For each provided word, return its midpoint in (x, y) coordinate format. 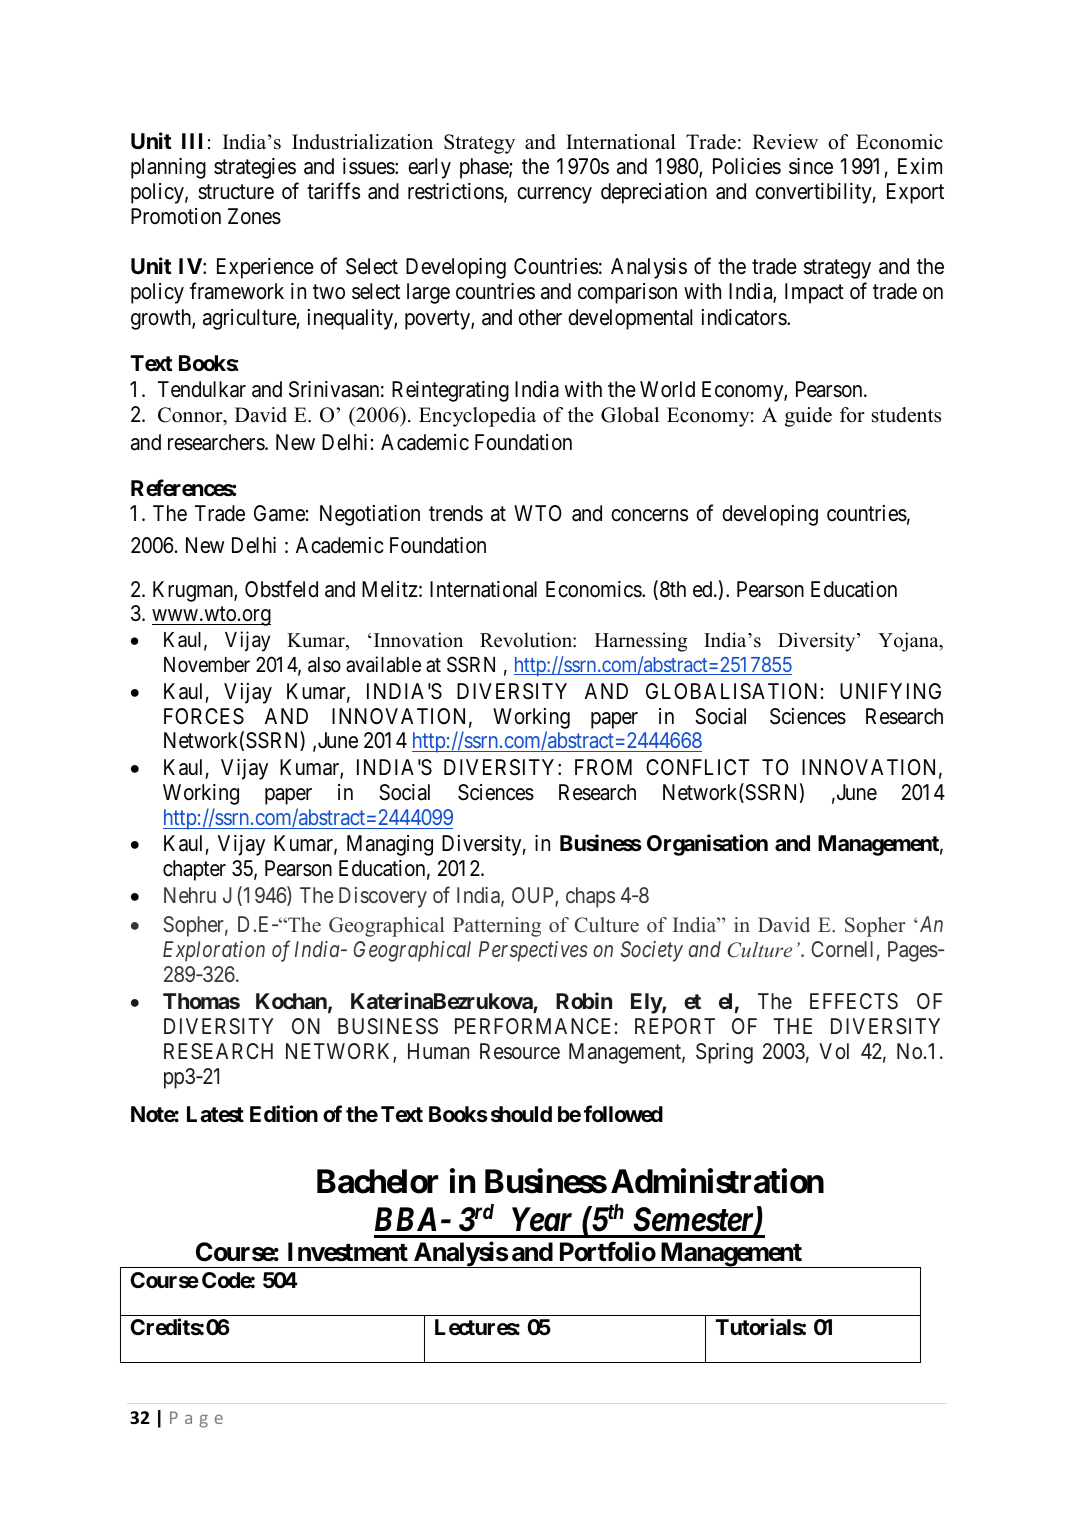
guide (808, 417)
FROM (603, 767)
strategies (255, 168)
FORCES (204, 716)
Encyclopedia (477, 417)
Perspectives (533, 951)
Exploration (214, 951)
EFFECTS (854, 1001)
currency (554, 195)
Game (279, 513)
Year (542, 1219)
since (811, 166)
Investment (348, 1252)
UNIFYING (890, 691)
